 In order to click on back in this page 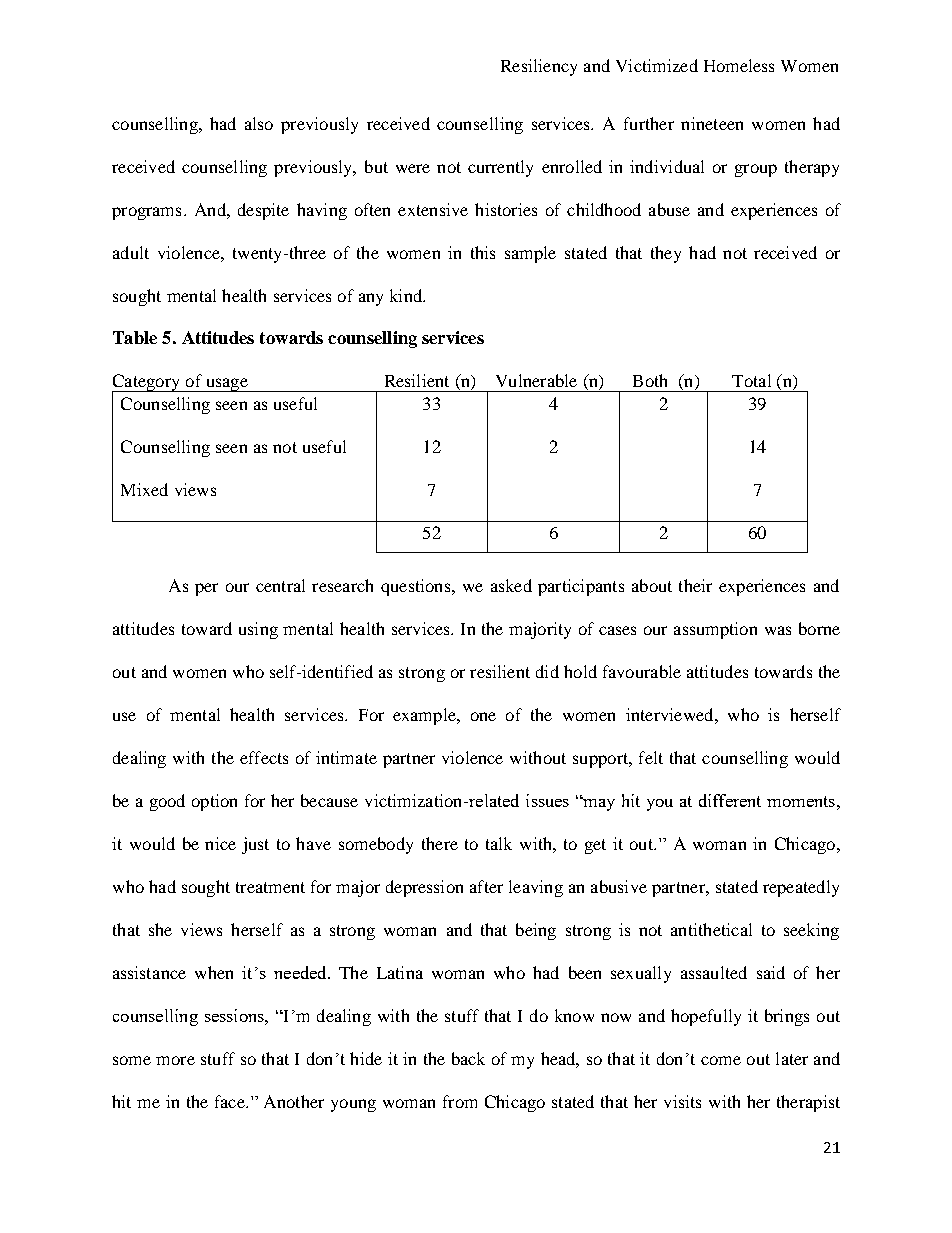, I will do `click(468, 1058)`.
